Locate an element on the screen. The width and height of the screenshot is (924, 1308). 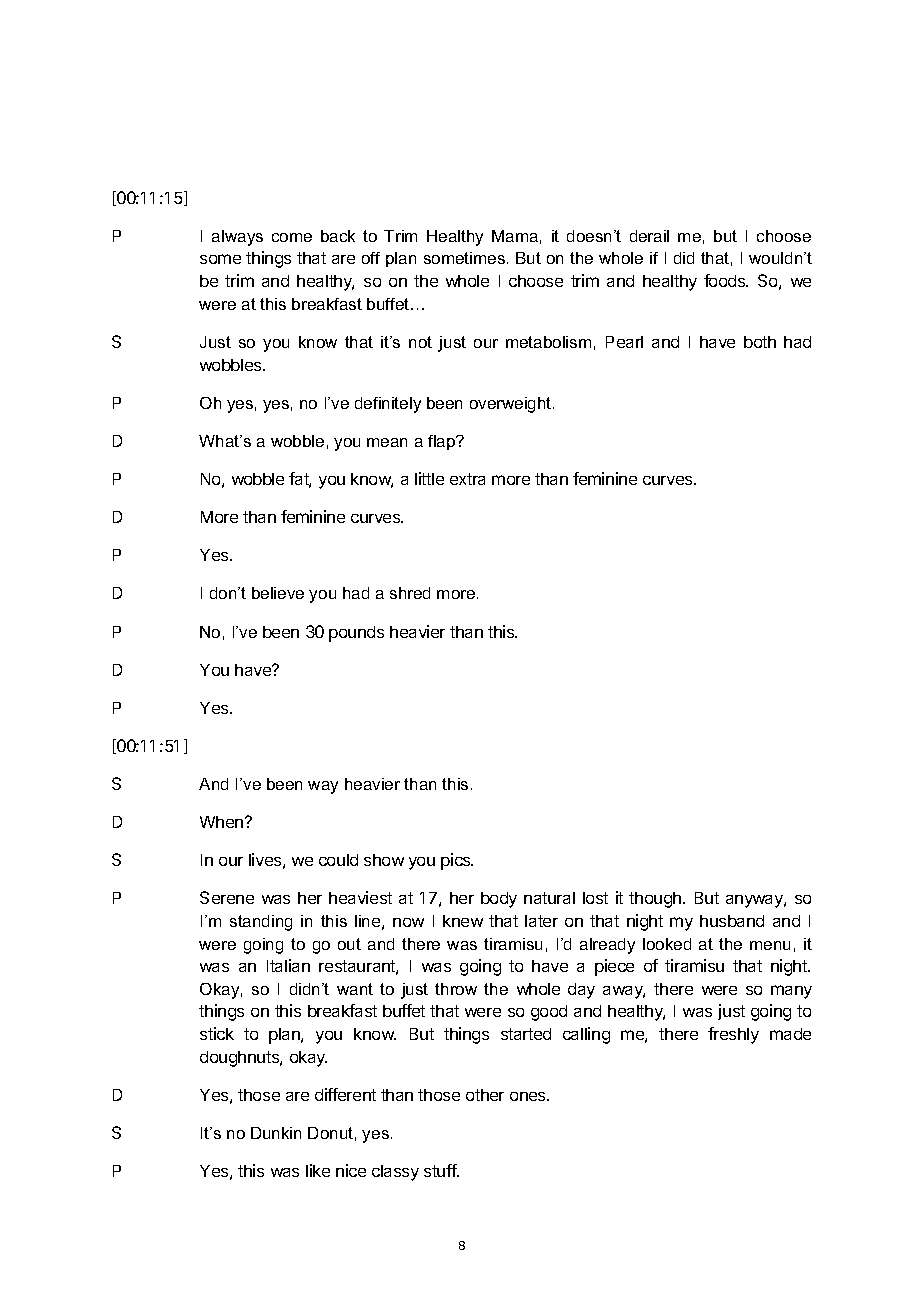
metabolism is located at coordinates (548, 342).
